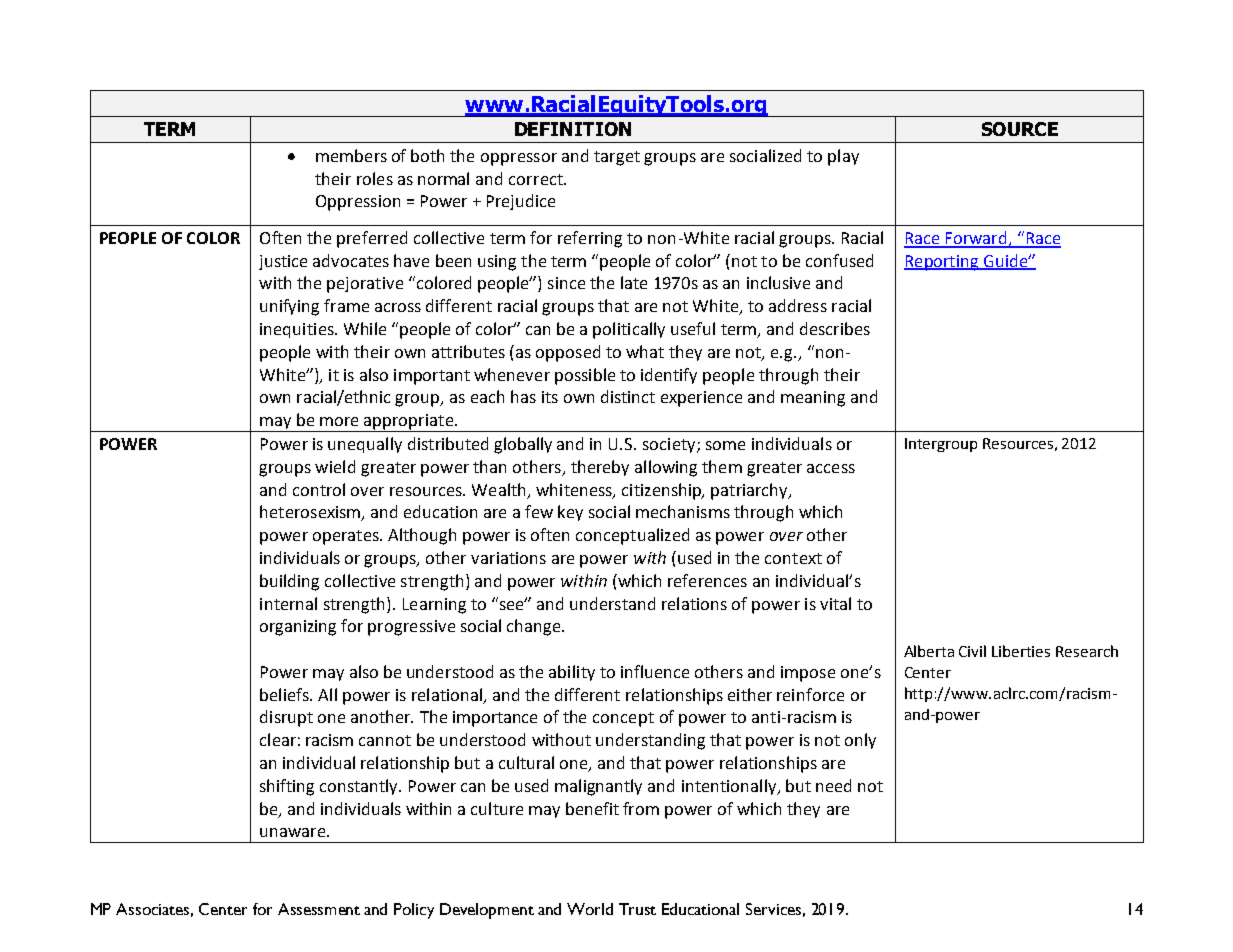 The image size is (1233, 952). I want to click on references, so click(707, 580).
